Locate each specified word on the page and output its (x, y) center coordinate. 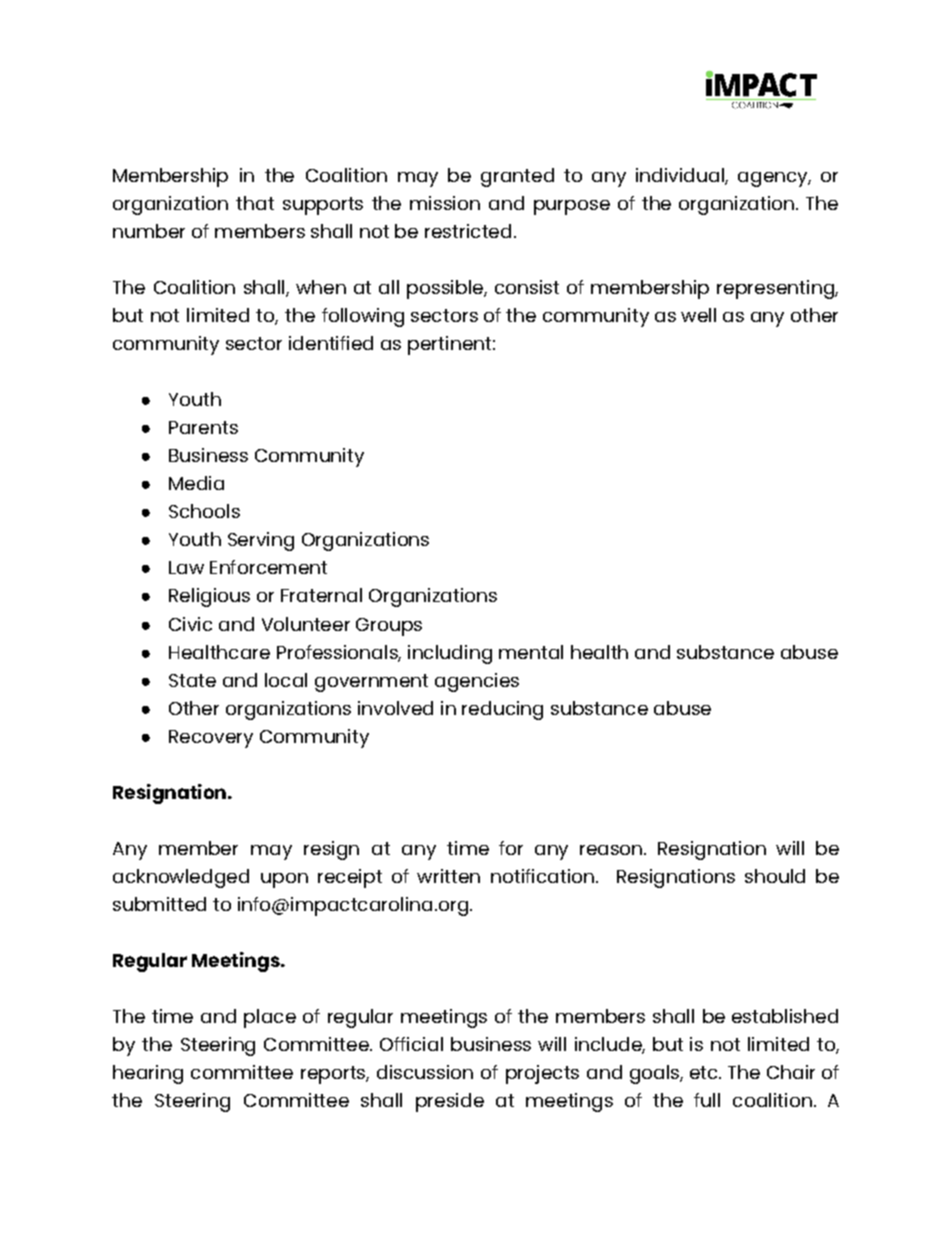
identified (331, 343)
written (448, 876)
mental (531, 652)
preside (450, 1102)
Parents (203, 427)
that (255, 203)
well (698, 315)
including (450, 654)
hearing (148, 1074)
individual (681, 176)
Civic (190, 624)
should (775, 876)
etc (705, 1072)
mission (445, 203)
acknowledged (181, 878)
